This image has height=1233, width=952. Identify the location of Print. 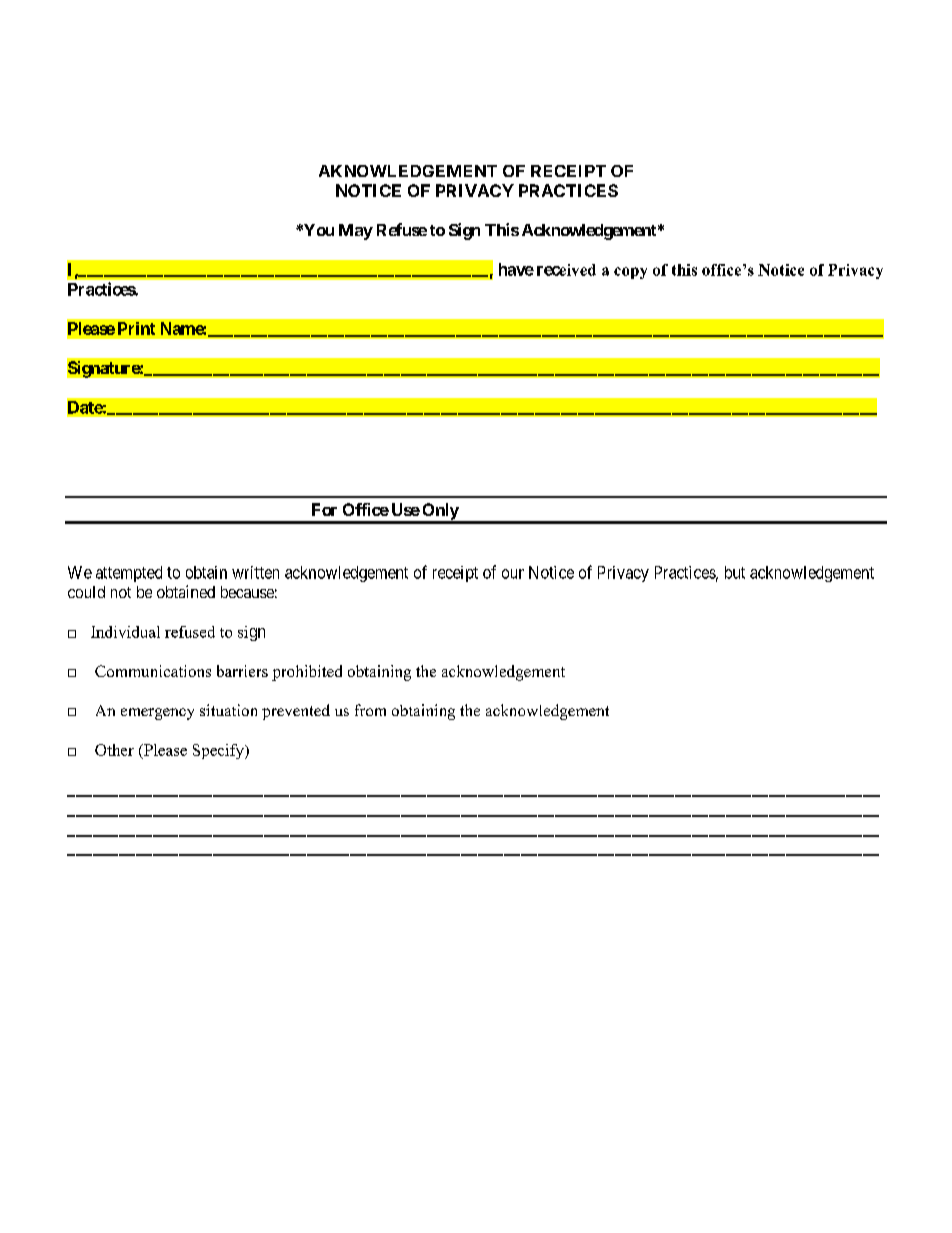
(136, 328).
